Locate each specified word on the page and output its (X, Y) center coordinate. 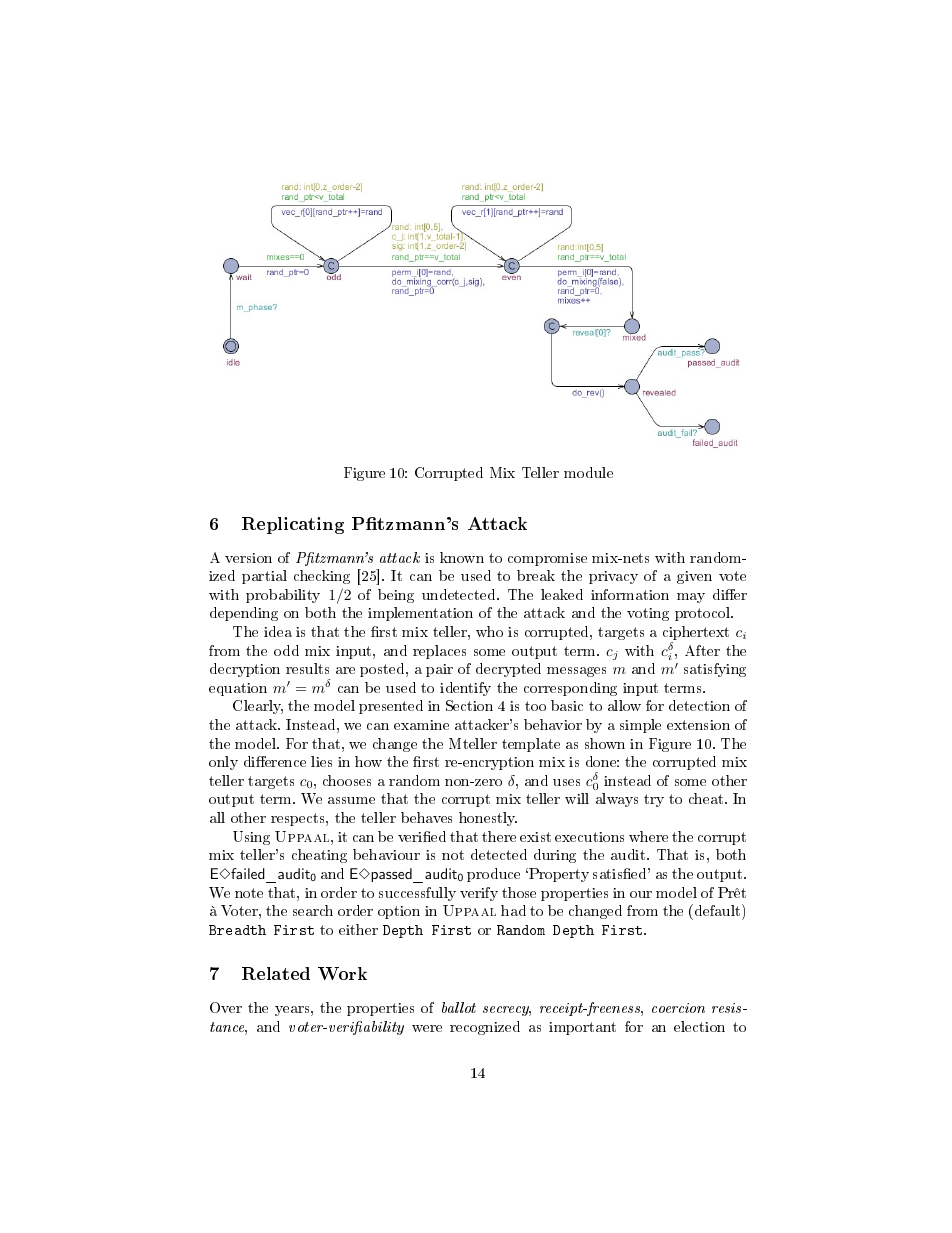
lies (321, 761)
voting (648, 614)
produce (493, 875)
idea (278, 631)
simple (640, 726)
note (249, 893)
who (489, 631)
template (531, 745)
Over (226, 1007)
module (588, 472)
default (719, 910)
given (694, 577)
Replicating (293, 525)
